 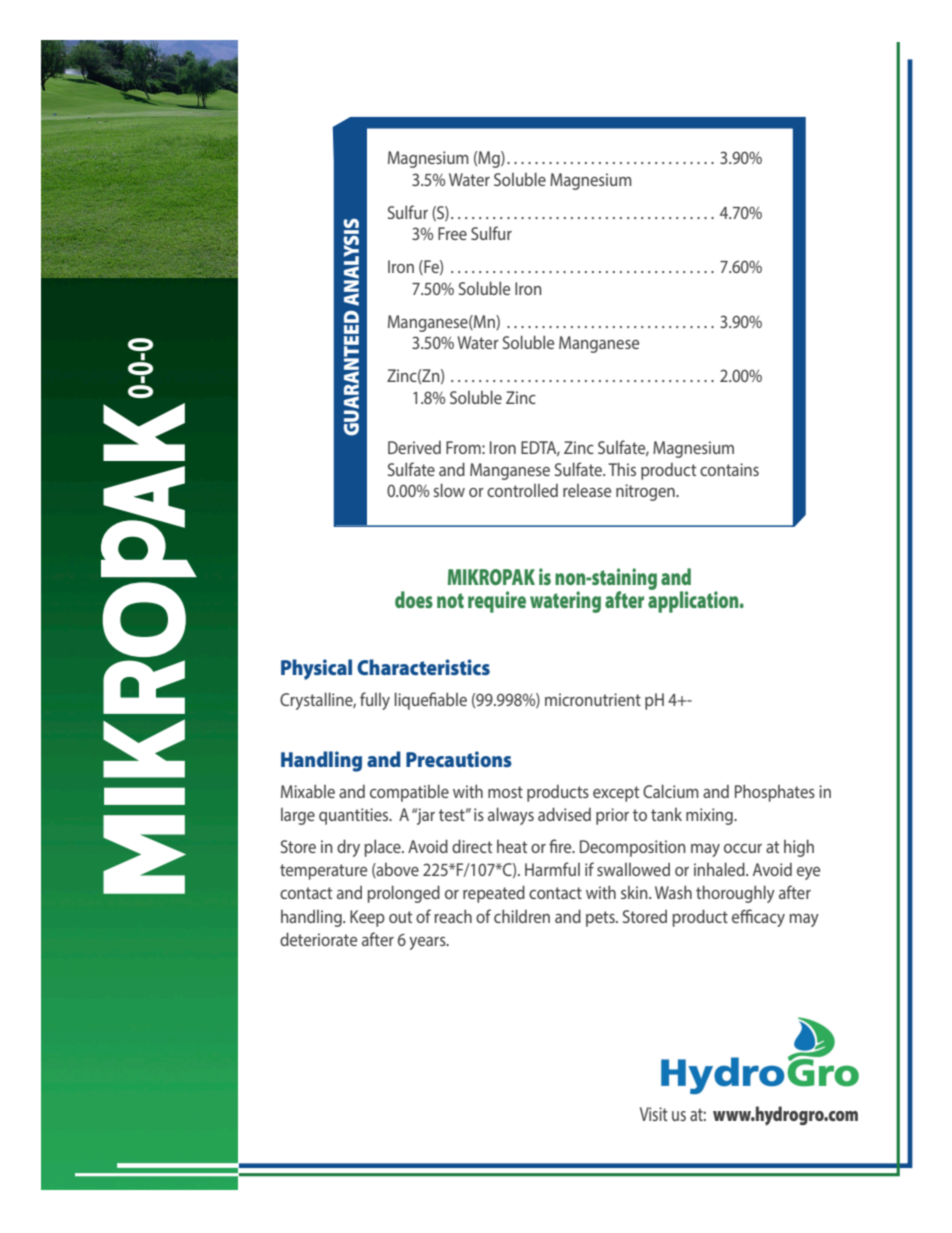 What do you see at coordinates (375, 701) in the document?
I see `fully` at bounding box center [375, 701].
